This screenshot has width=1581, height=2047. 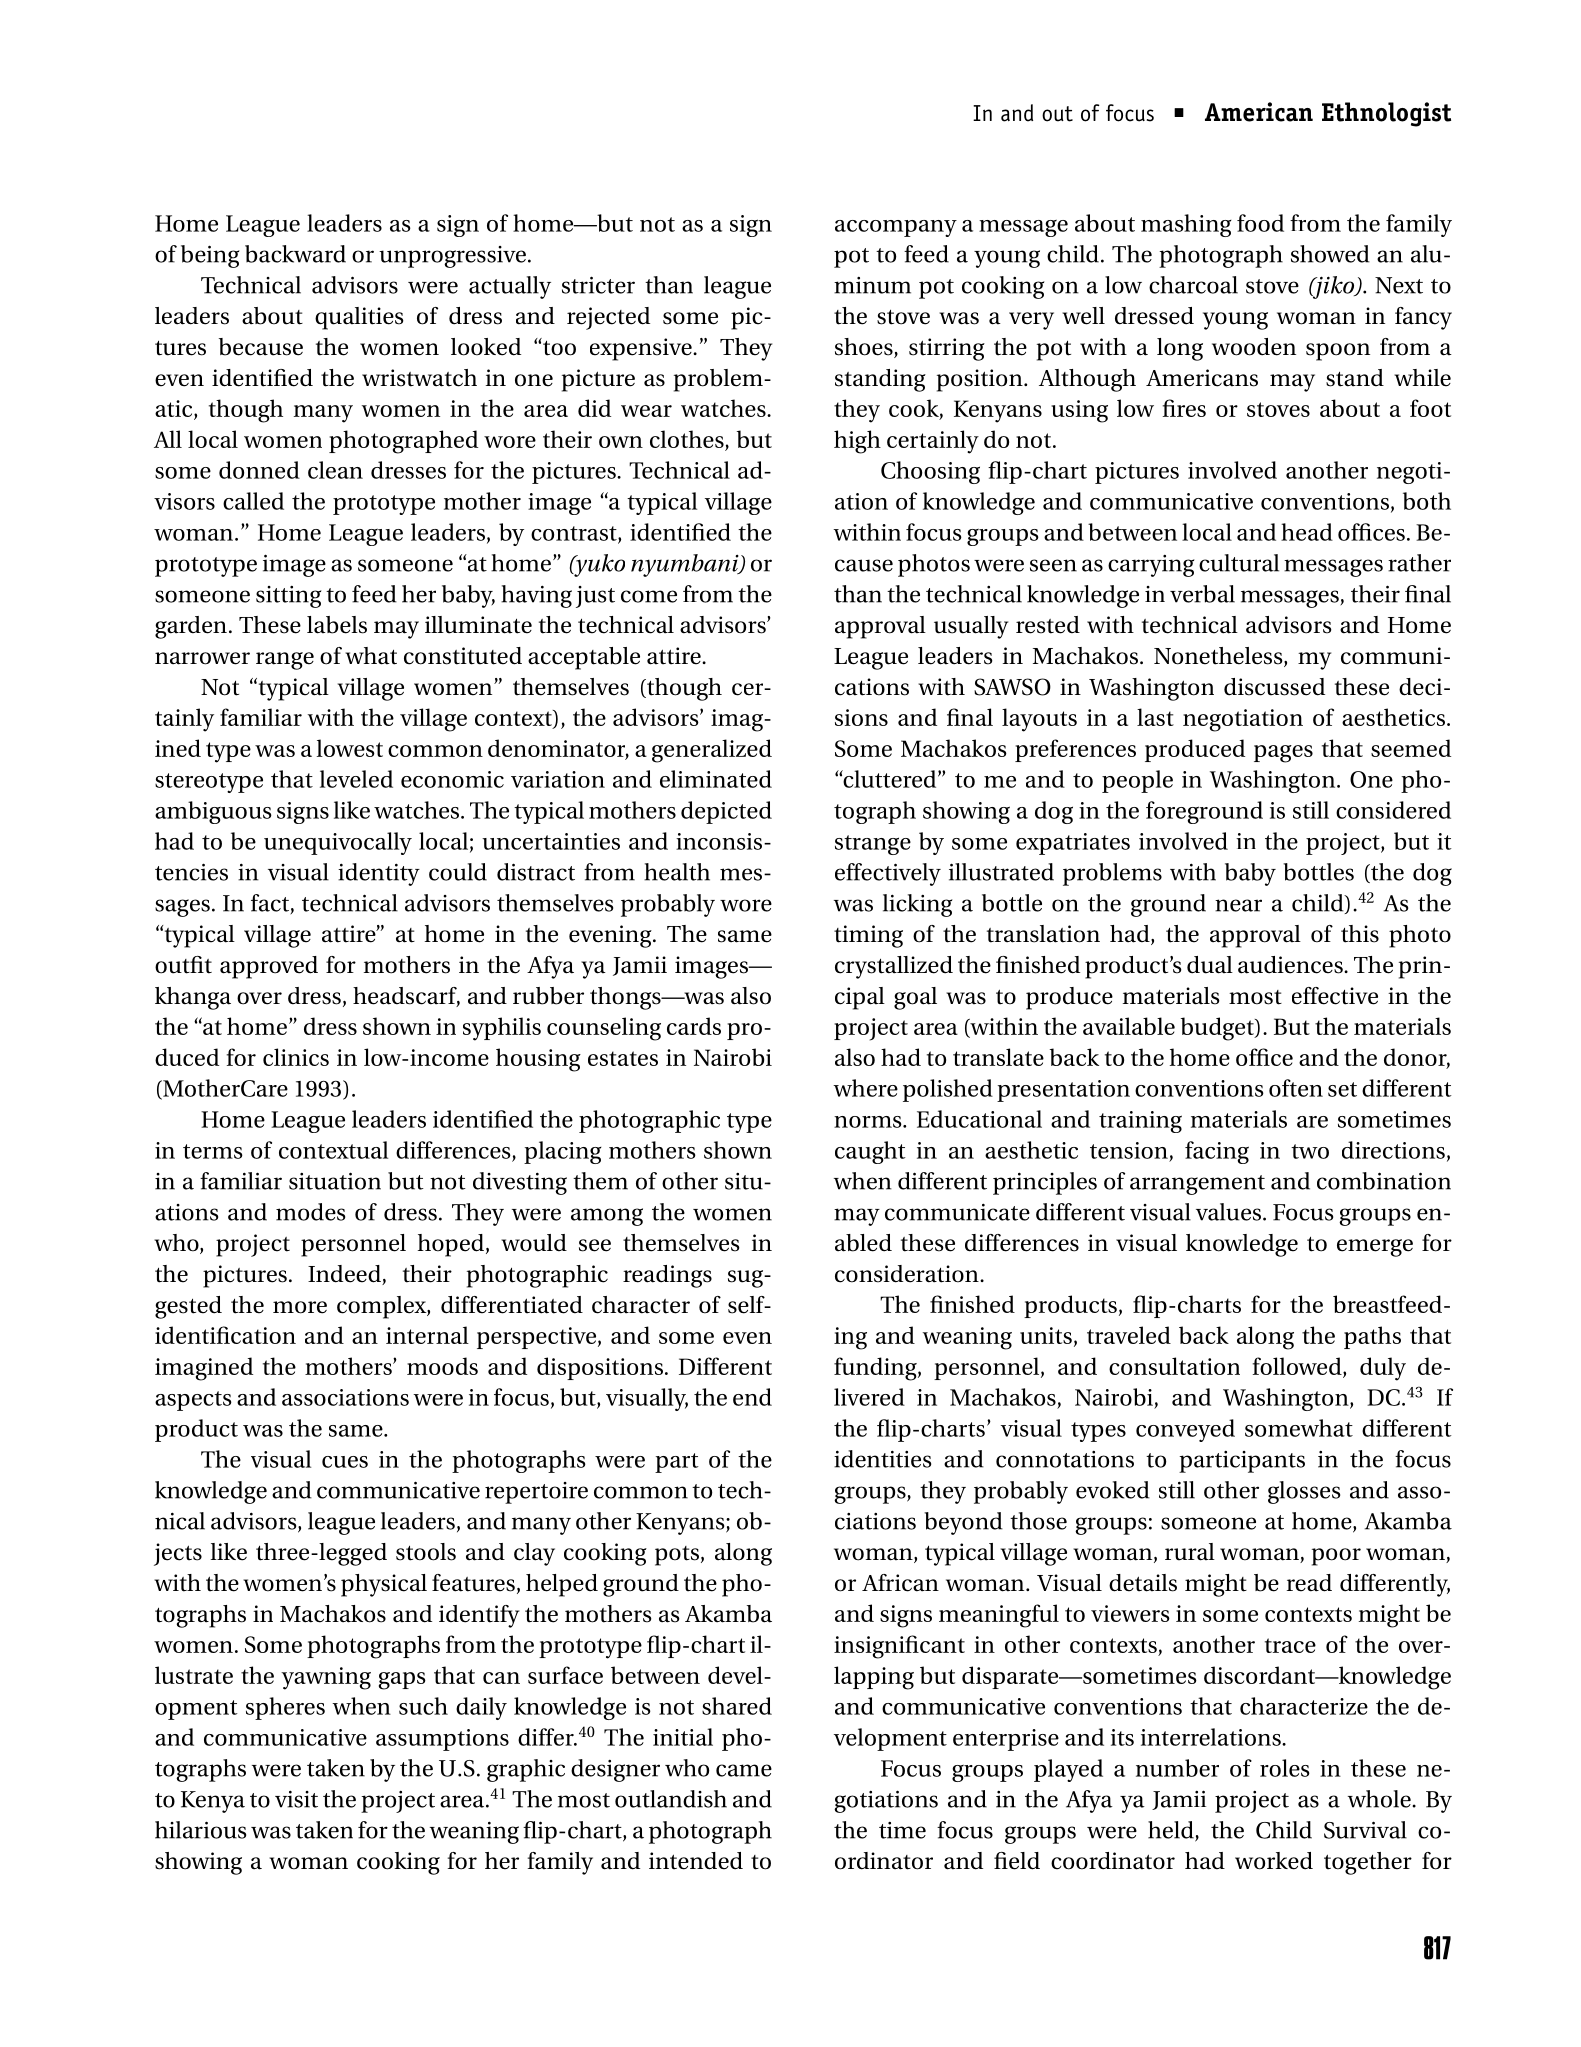 I want to click on pages, so click(x=1283, y=754).
